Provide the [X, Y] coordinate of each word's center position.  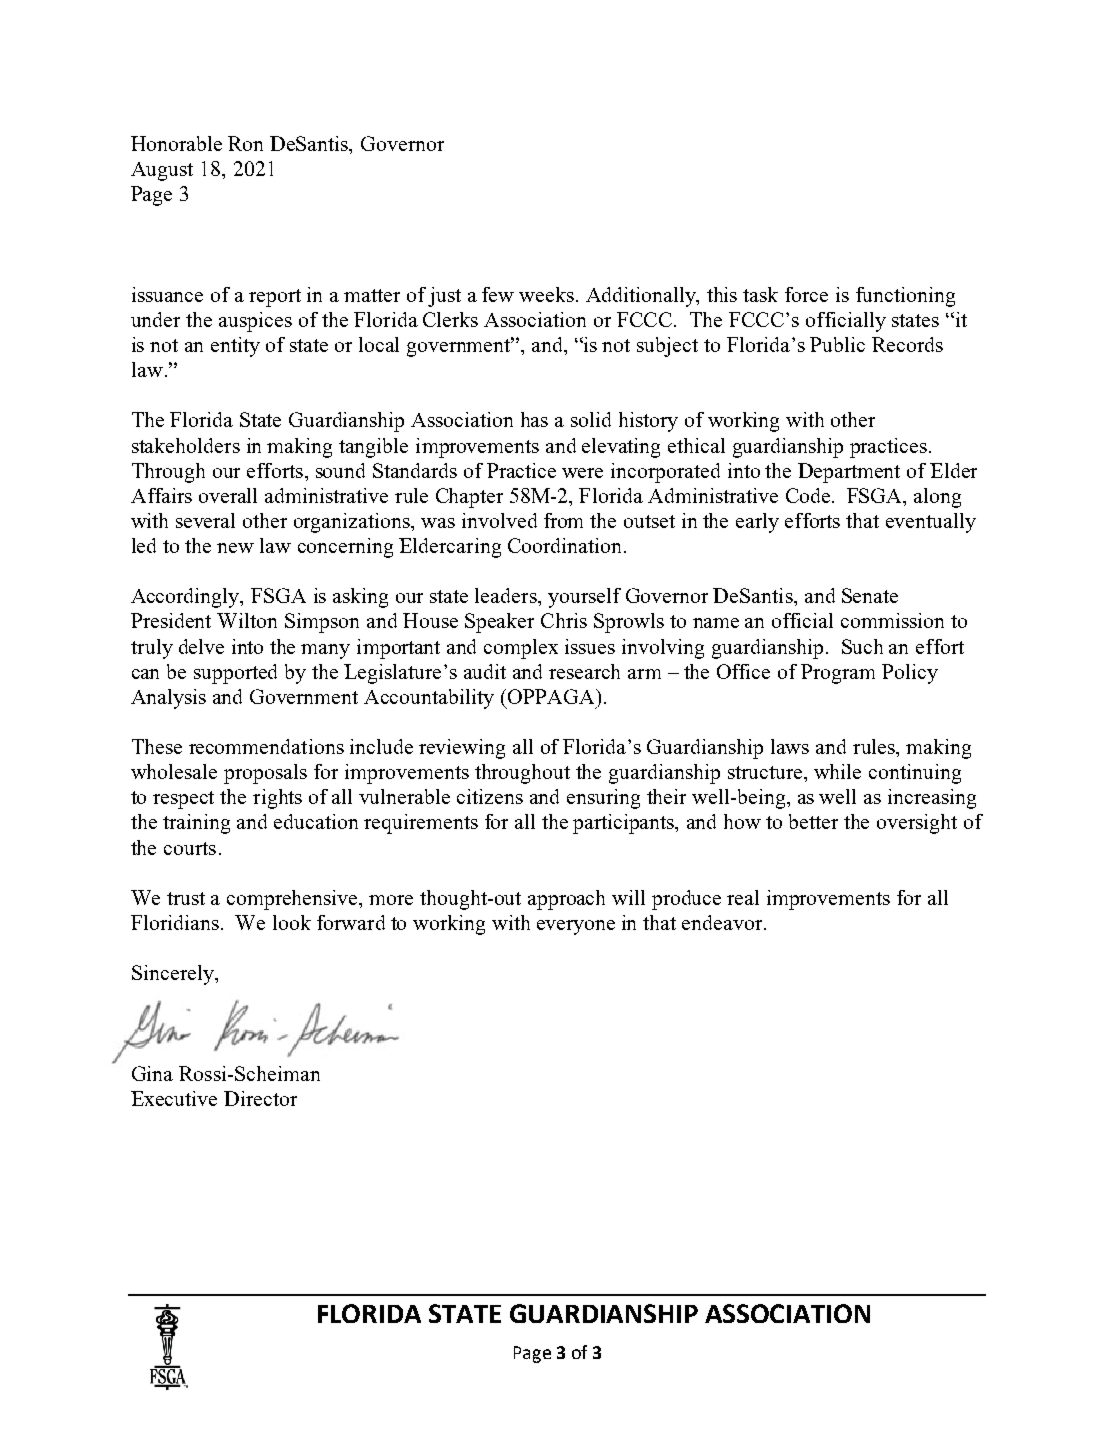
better [813, 821]
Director [260, 1098]
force [806, 294]
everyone [576, 927]
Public [837, 344]
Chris [564, 620]
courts [190, 848]
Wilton [247, 620]
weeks [546, 294]
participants [625, 824]
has [534, 419]
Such [862, 646]
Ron [245, 143]
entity [235, 347]
